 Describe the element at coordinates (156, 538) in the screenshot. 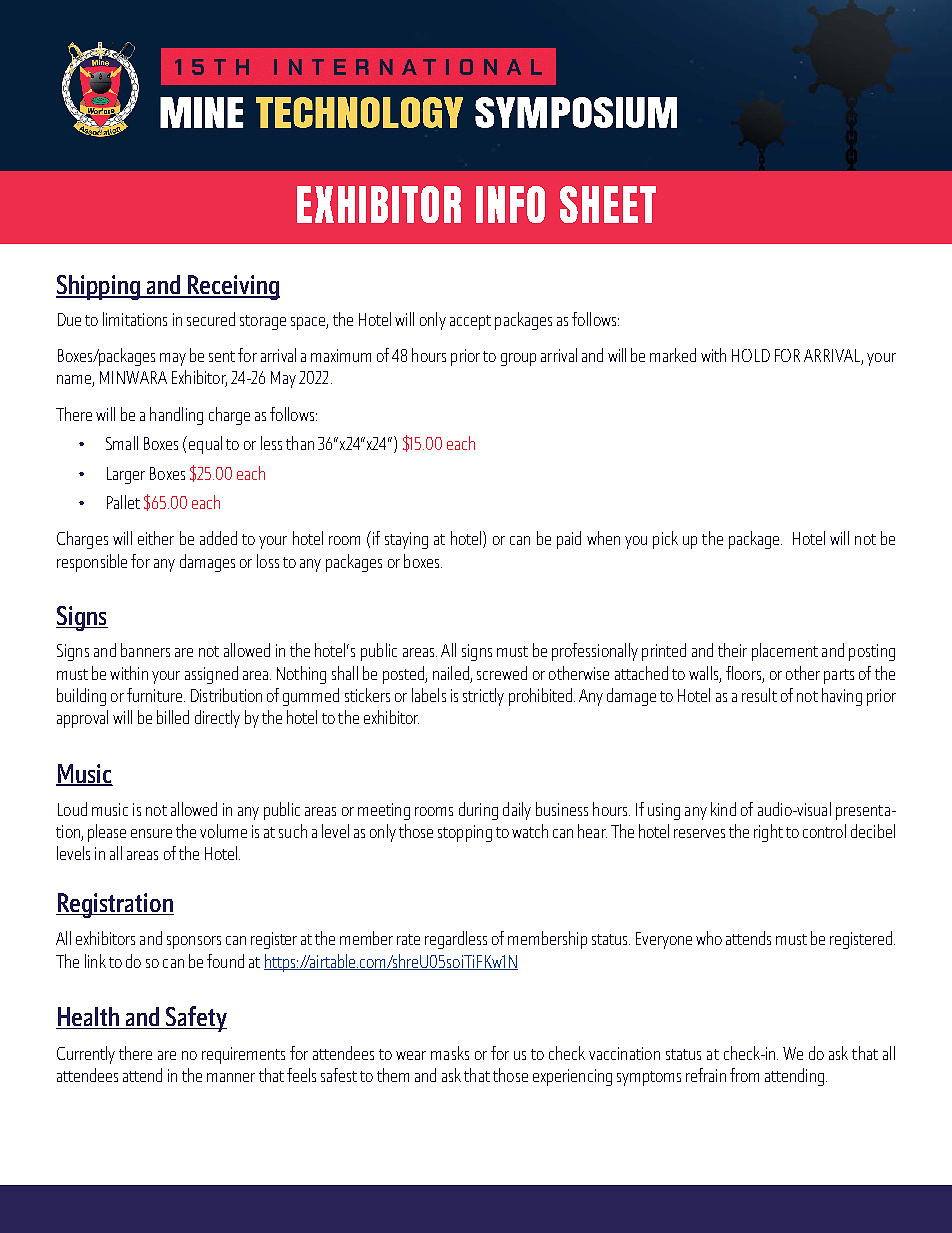

I see `either` at that location.
